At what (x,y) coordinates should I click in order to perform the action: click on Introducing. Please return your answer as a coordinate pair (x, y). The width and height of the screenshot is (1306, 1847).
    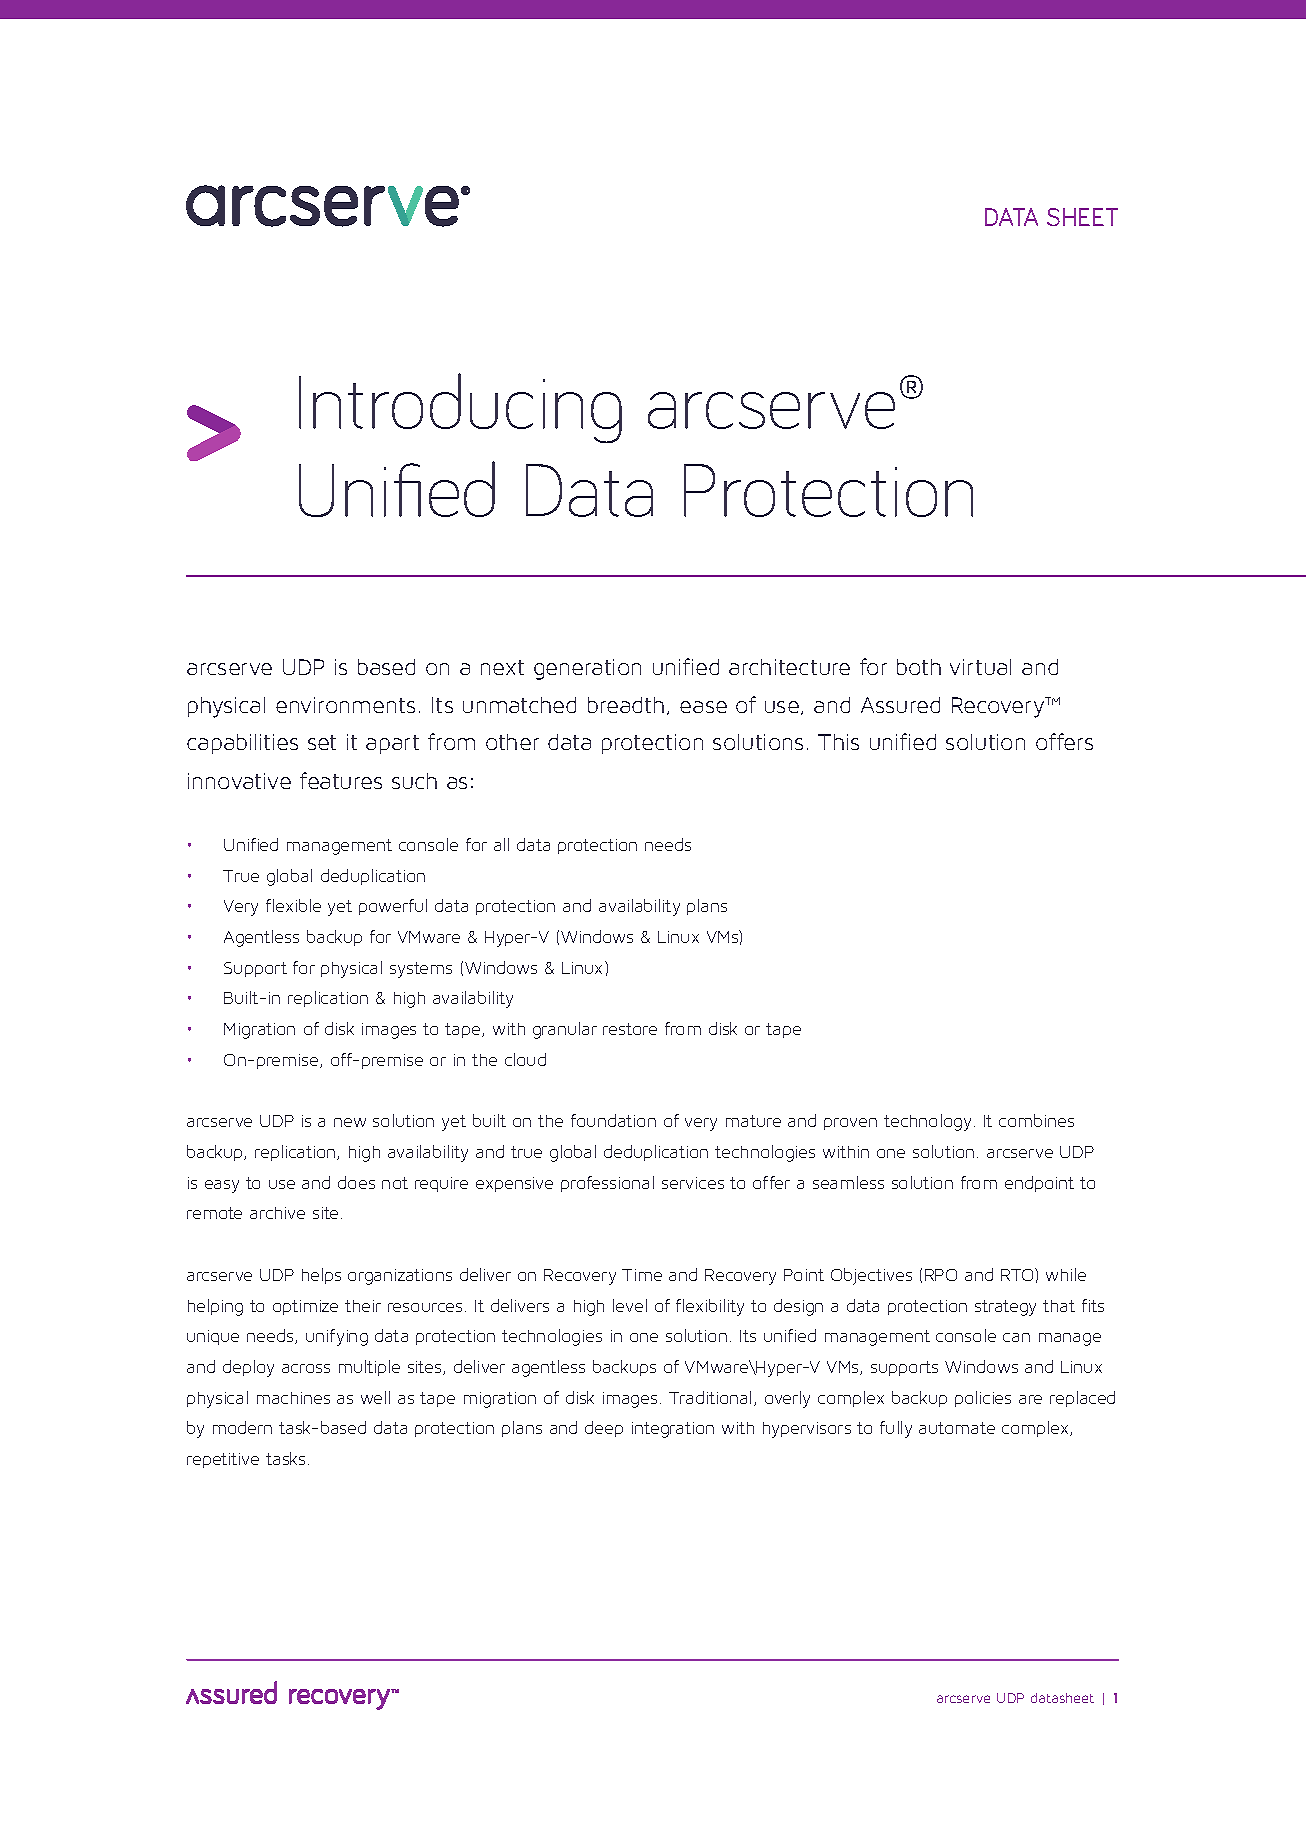
    Looking at the image, I should click on (460, 408).
